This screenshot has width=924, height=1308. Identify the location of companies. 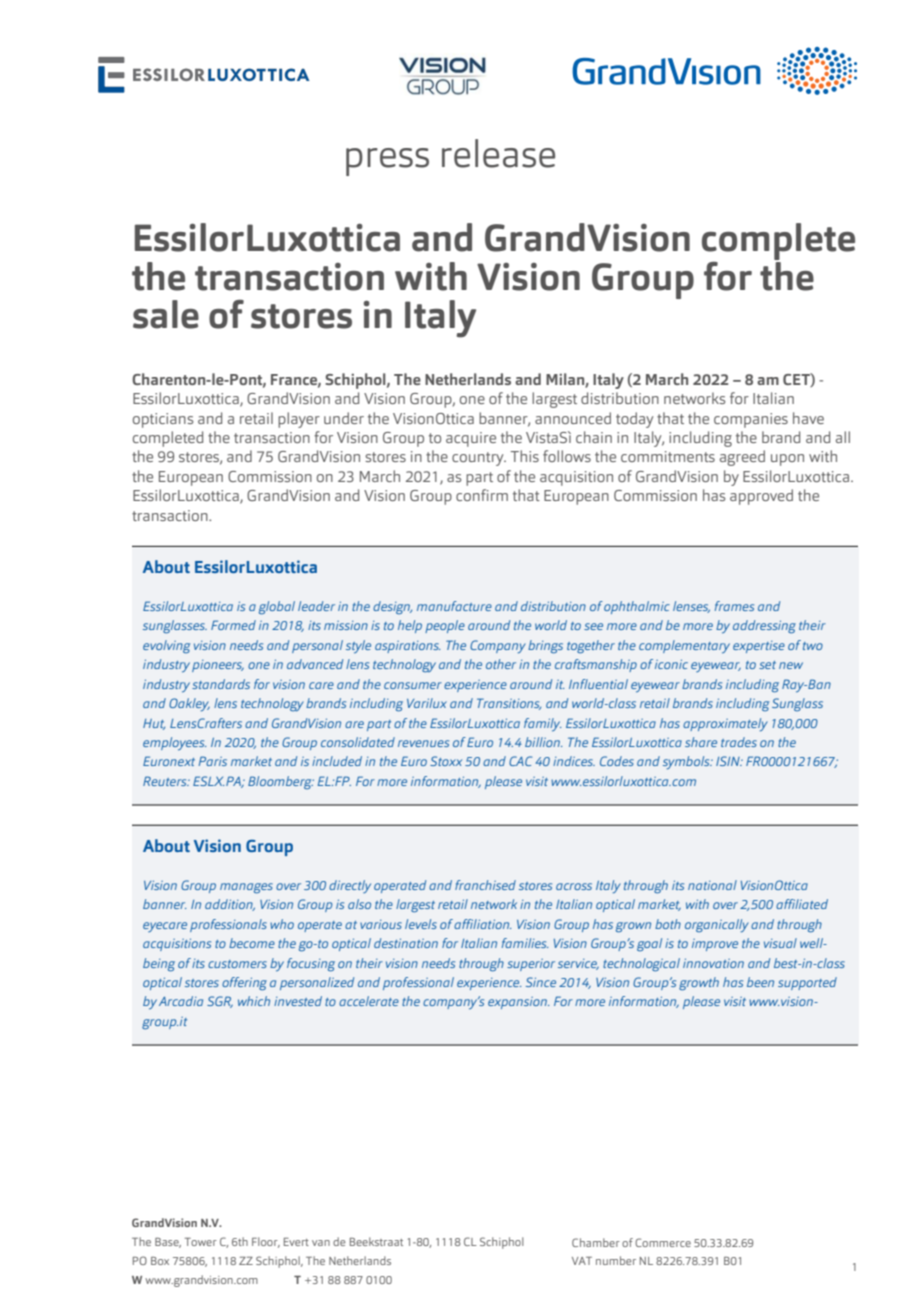
(751, 420).
